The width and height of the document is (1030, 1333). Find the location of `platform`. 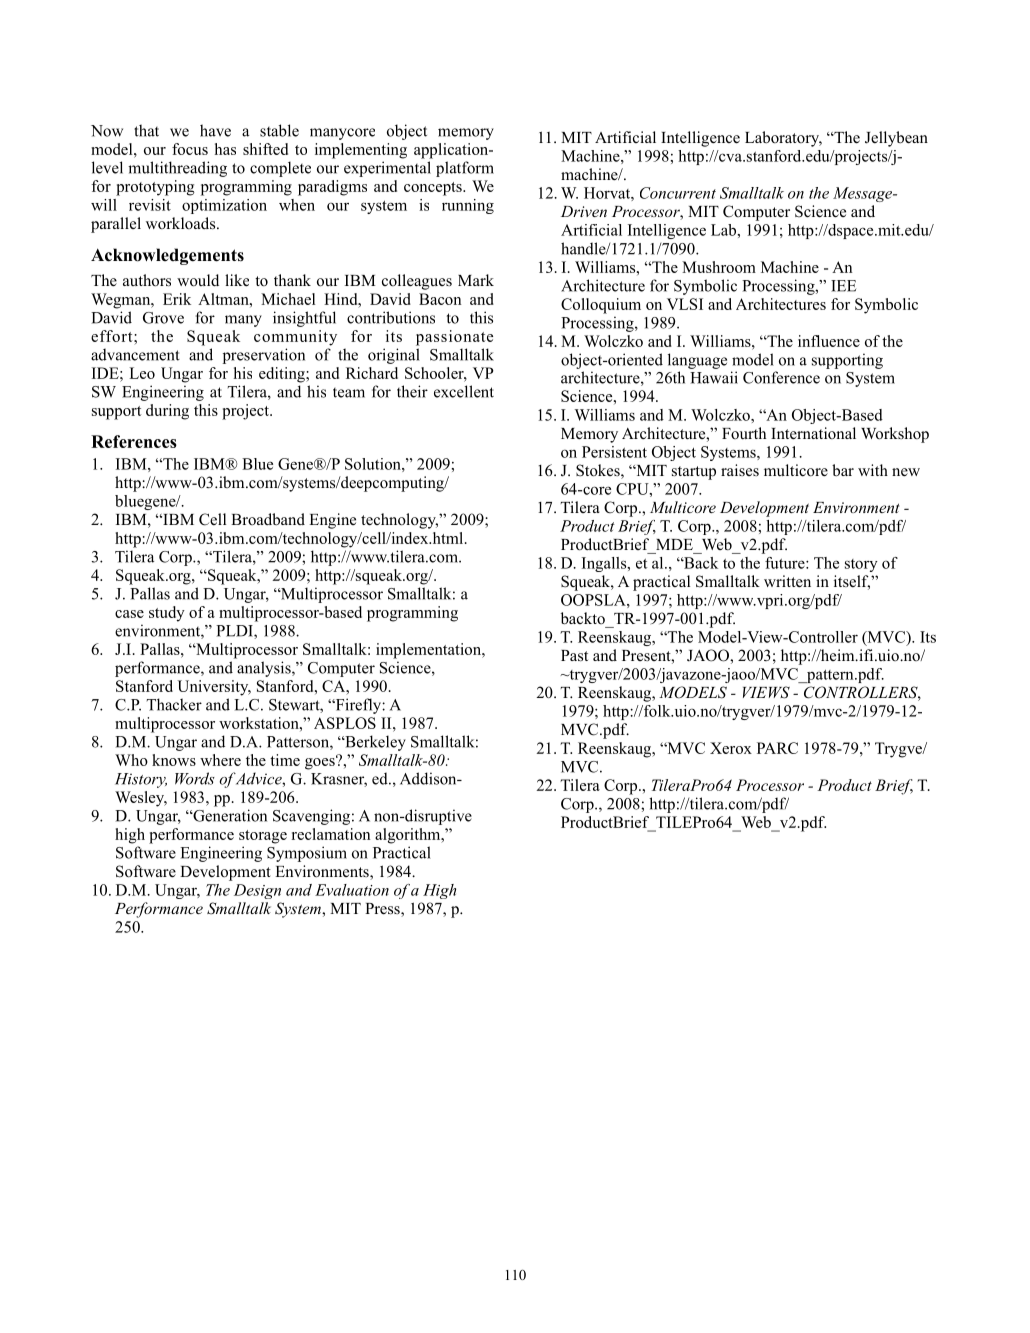

platform is located at coordinates (465, 169).
